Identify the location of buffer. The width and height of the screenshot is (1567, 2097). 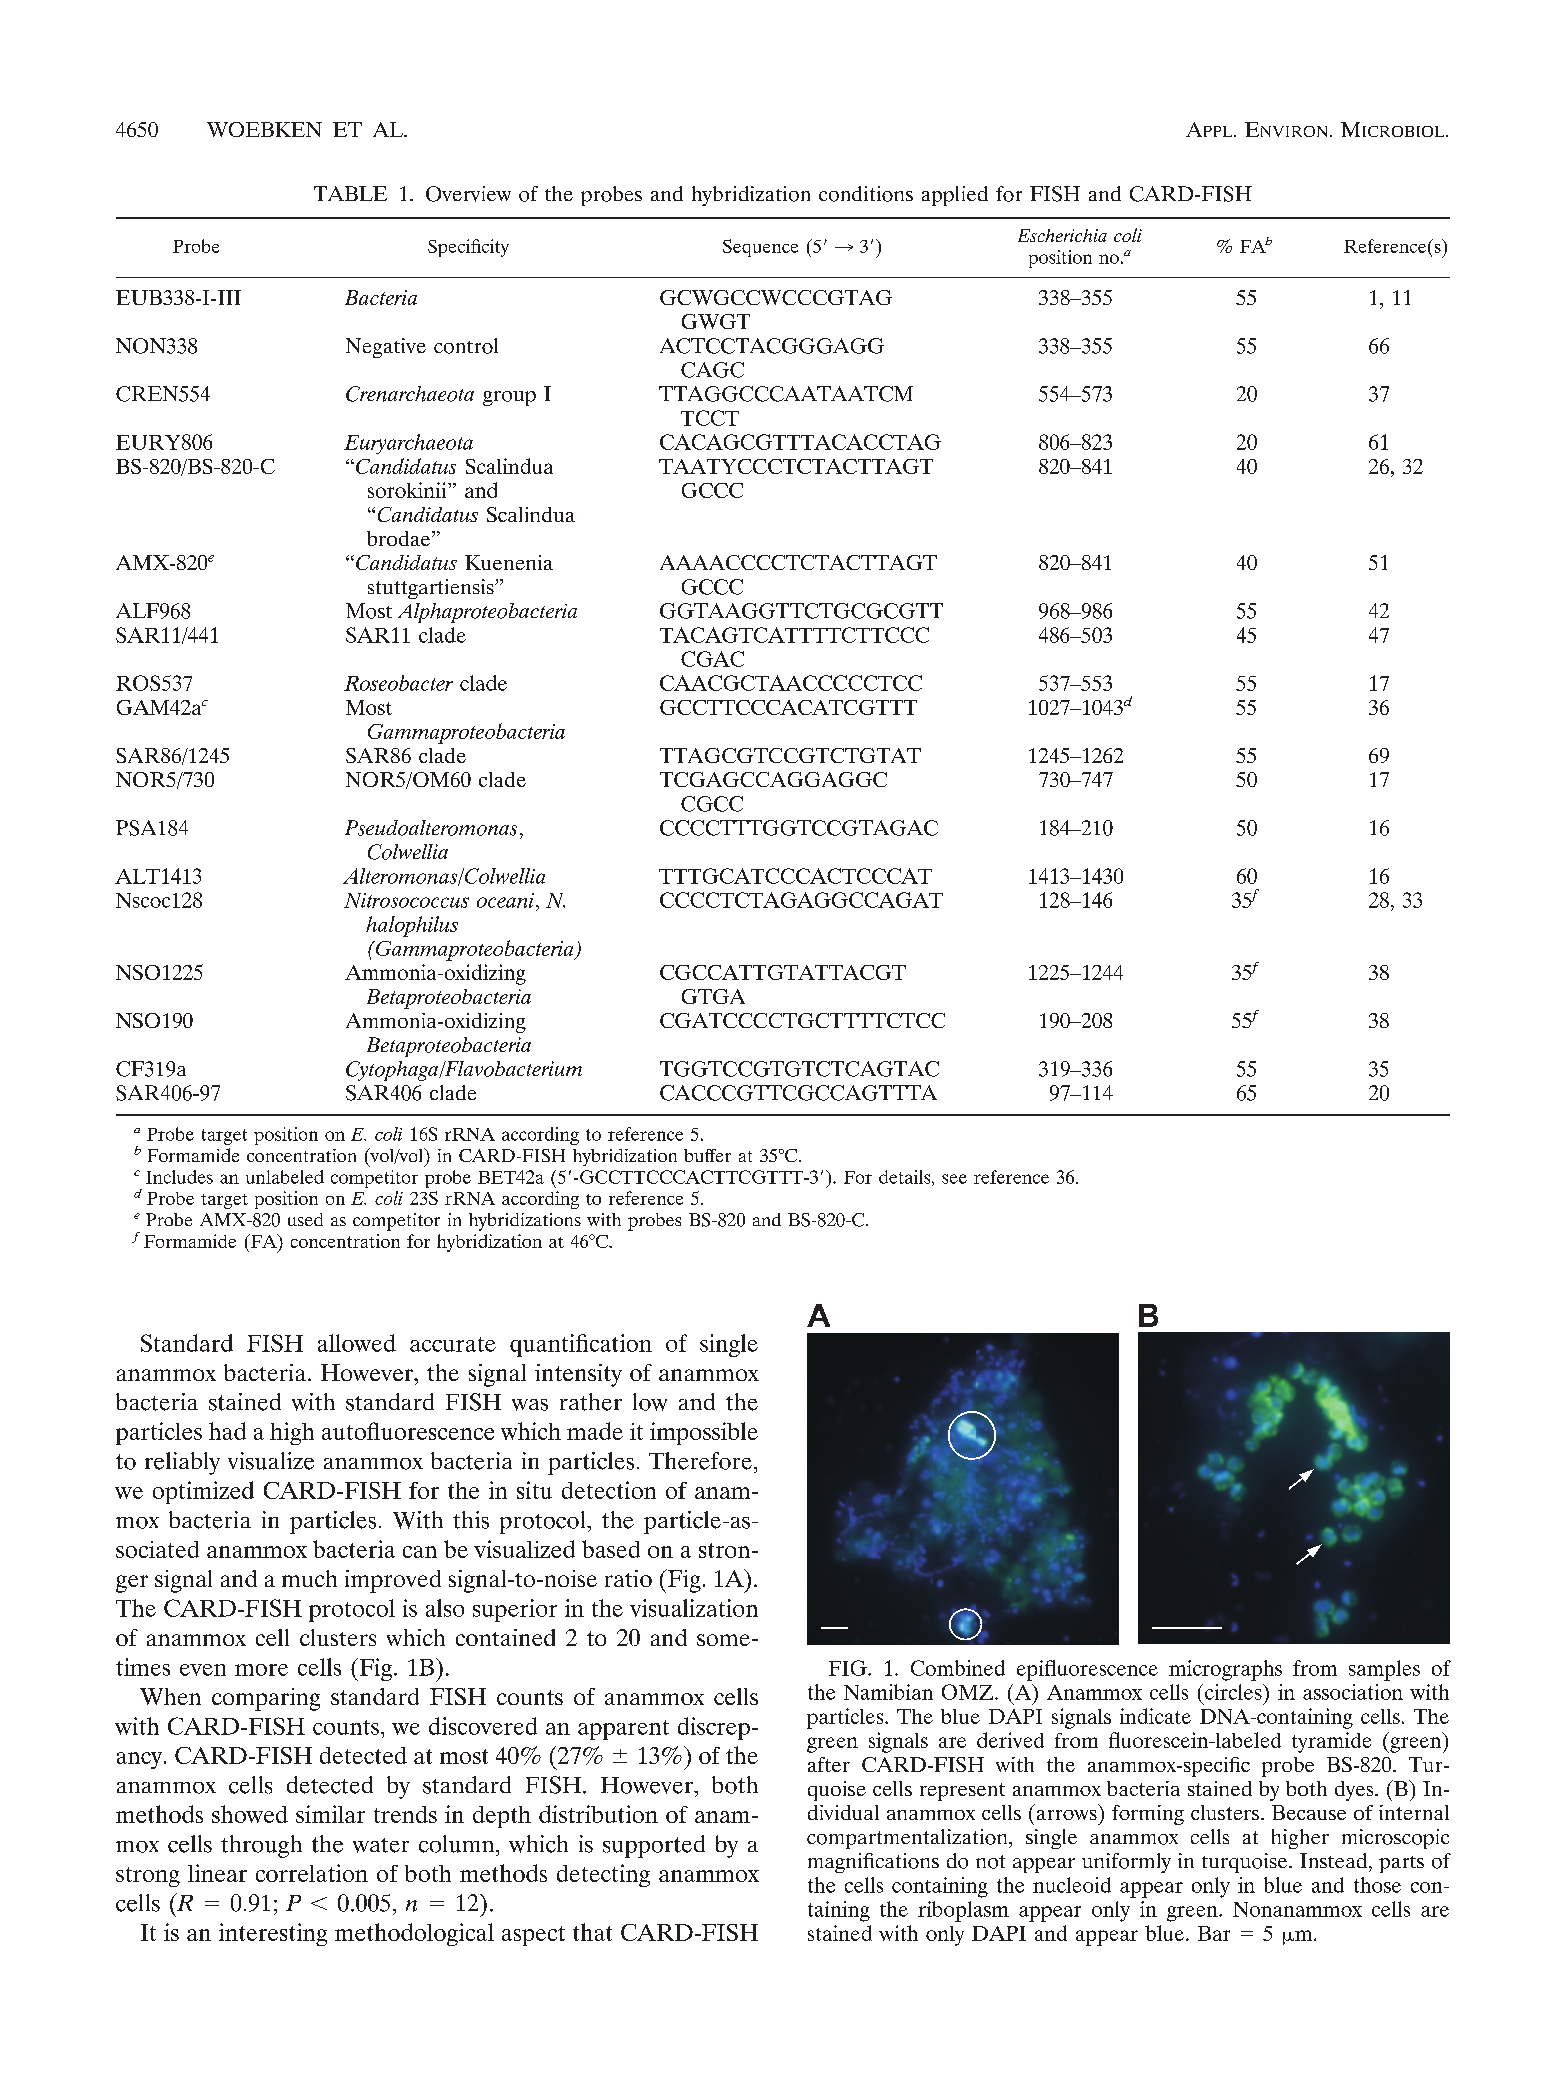
(707, 1155).
